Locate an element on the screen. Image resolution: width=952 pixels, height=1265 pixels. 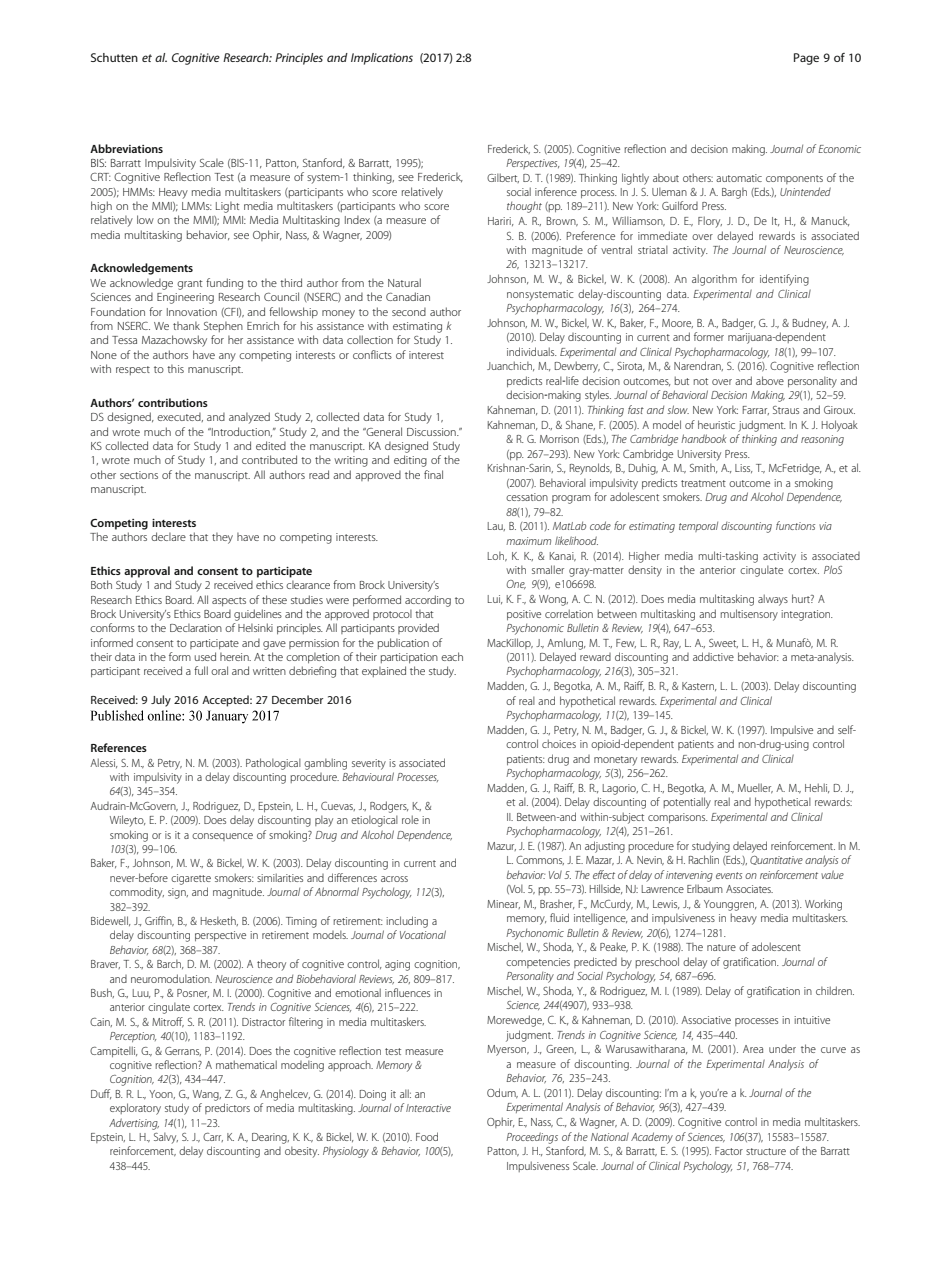
Abbreviations is located at coordinates (126, 148).
